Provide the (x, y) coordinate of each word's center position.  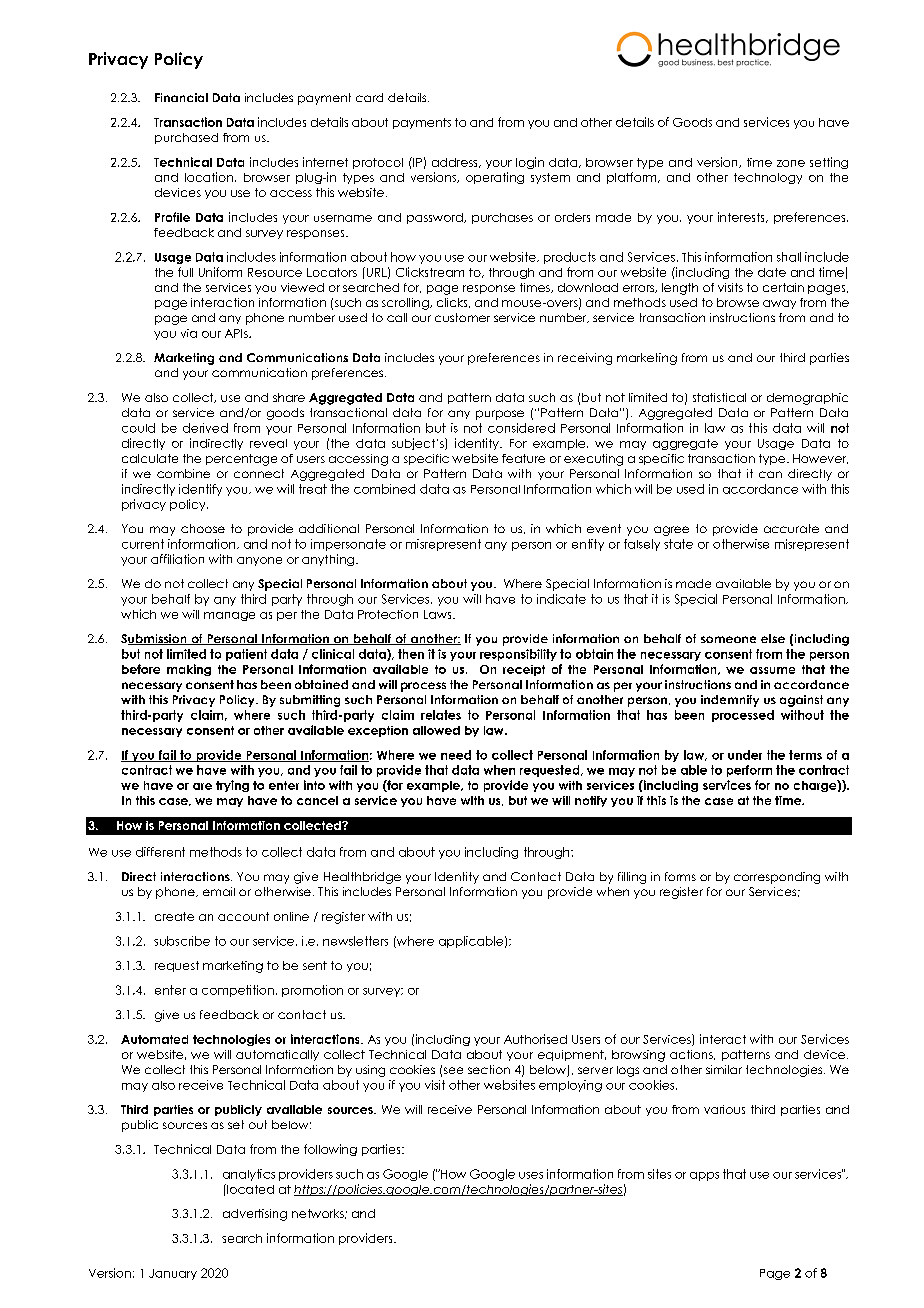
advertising (255, 1215)
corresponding (777, 878)
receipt (524, 670)
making (189, 670)
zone (791, 163)
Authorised (535, 1039)
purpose (500, 415)
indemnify (730, 701)
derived (205, 428)
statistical (719, 397)
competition (238, 991)
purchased (186, 138)
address (456, 163)
